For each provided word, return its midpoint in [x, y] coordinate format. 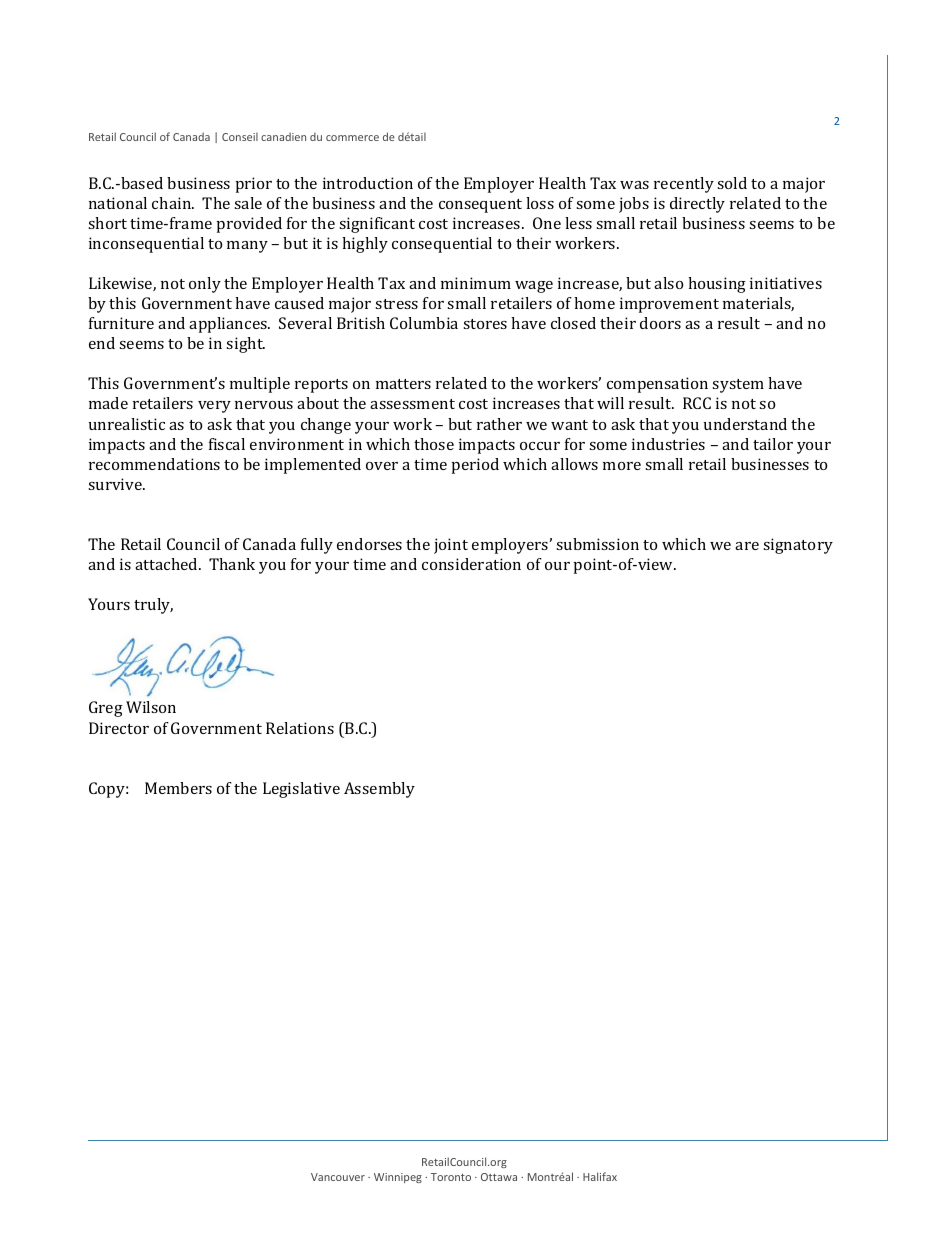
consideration [471, 564]
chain [173, 203]
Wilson [151, 707]
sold [732, 183]
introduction [368, 183]
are [747, 546]
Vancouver [338, 1177]
